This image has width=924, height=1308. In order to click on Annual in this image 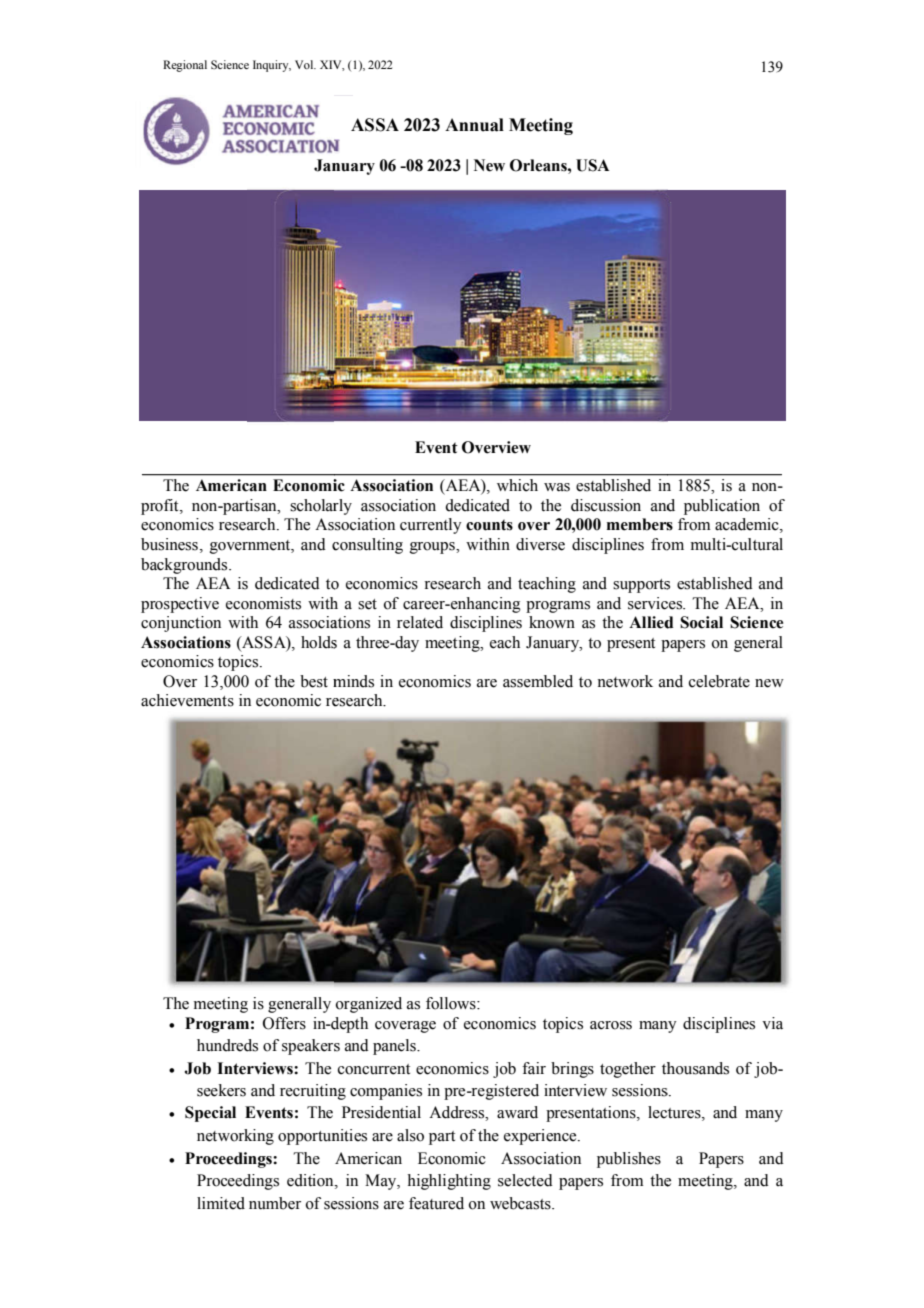, I will do `click(474, 125)`.
